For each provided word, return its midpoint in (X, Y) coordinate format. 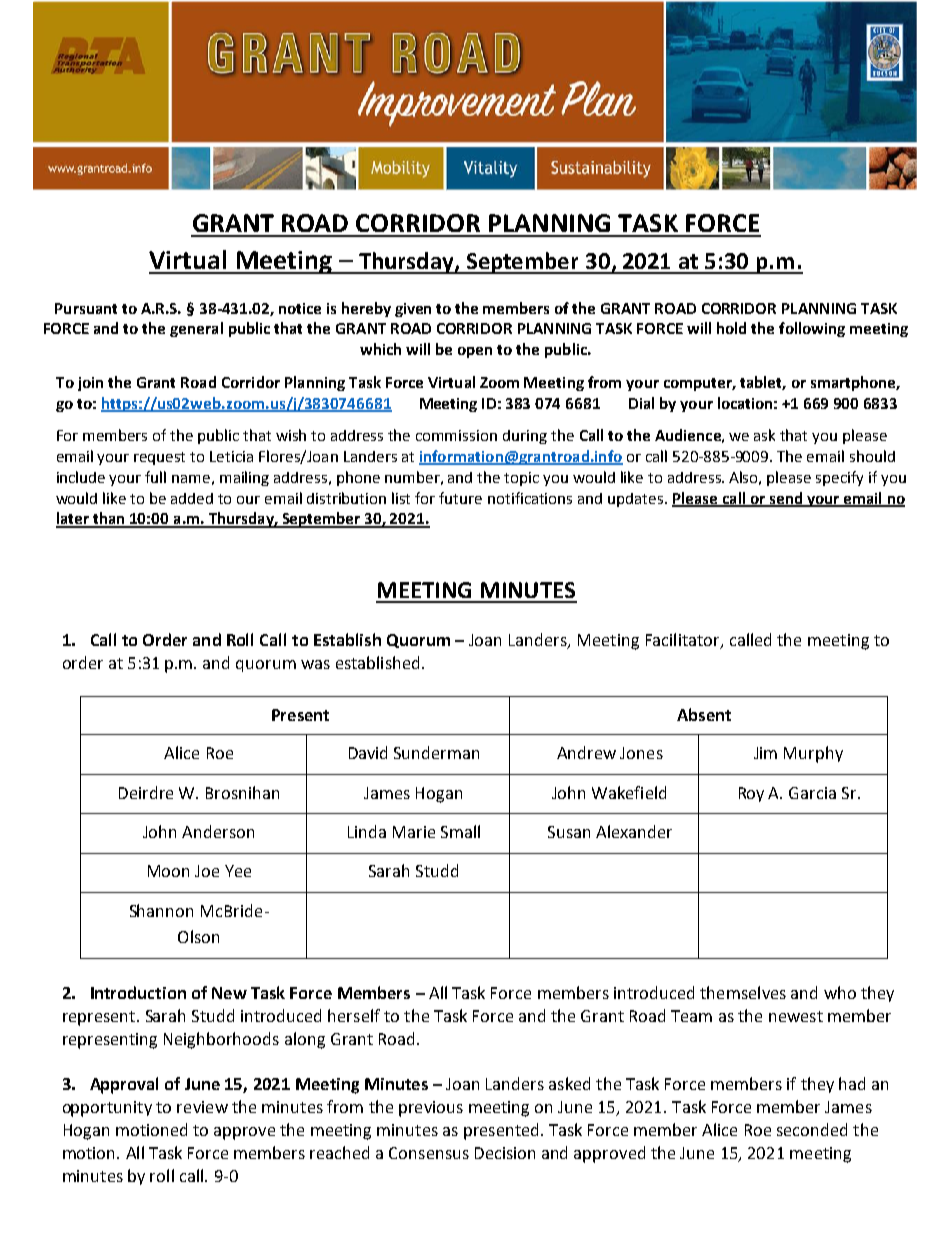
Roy (751, 794)
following (812, 329)
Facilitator (684, 640)
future (460, 498)
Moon (168, 871)
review (202, 1107)
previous (431, 1109)
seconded (812, 1129)
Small (460, 831)
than (109, 519)
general (196, 329)
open (475, 352)
